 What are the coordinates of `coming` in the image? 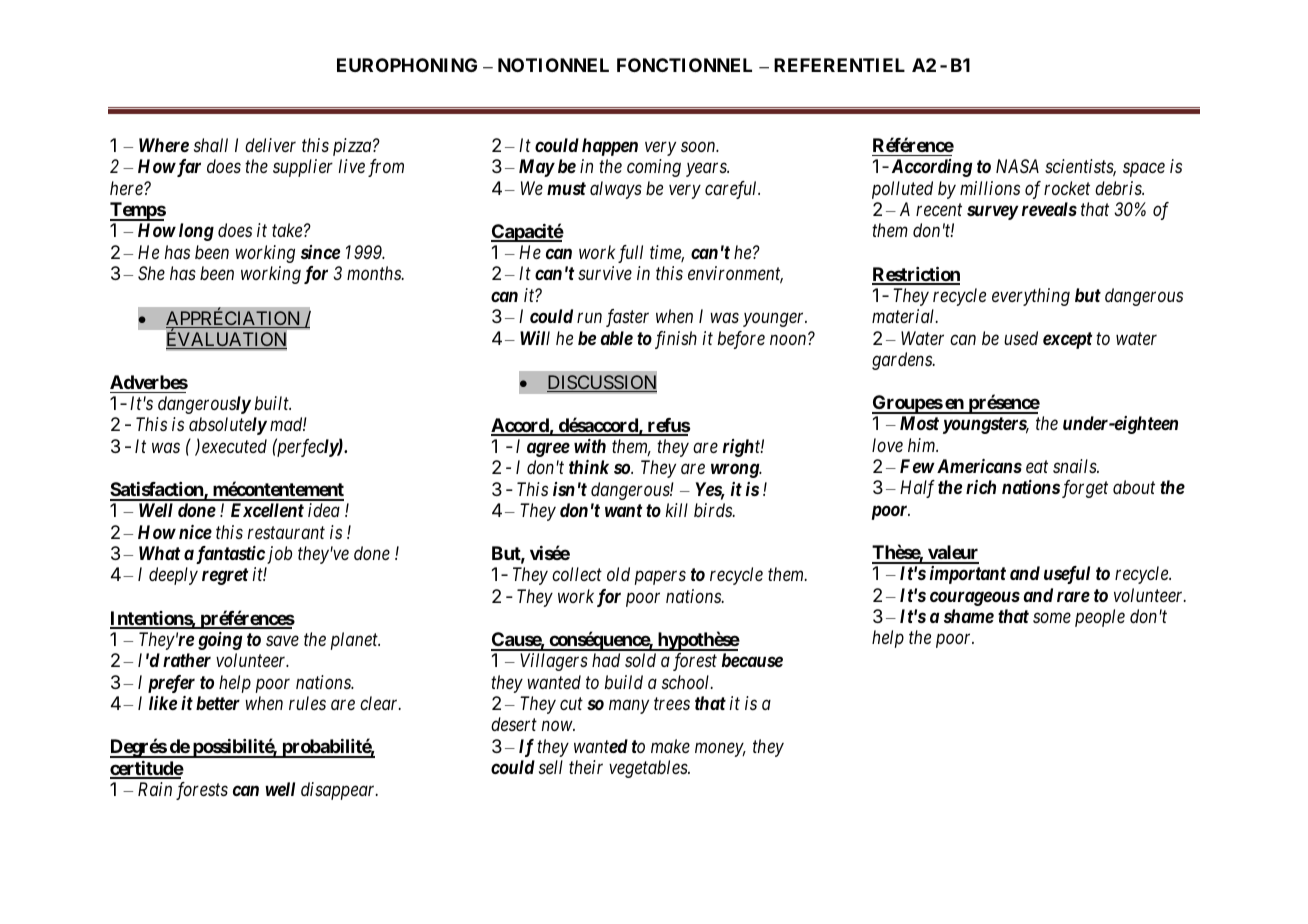 It's located at (654, 168).
